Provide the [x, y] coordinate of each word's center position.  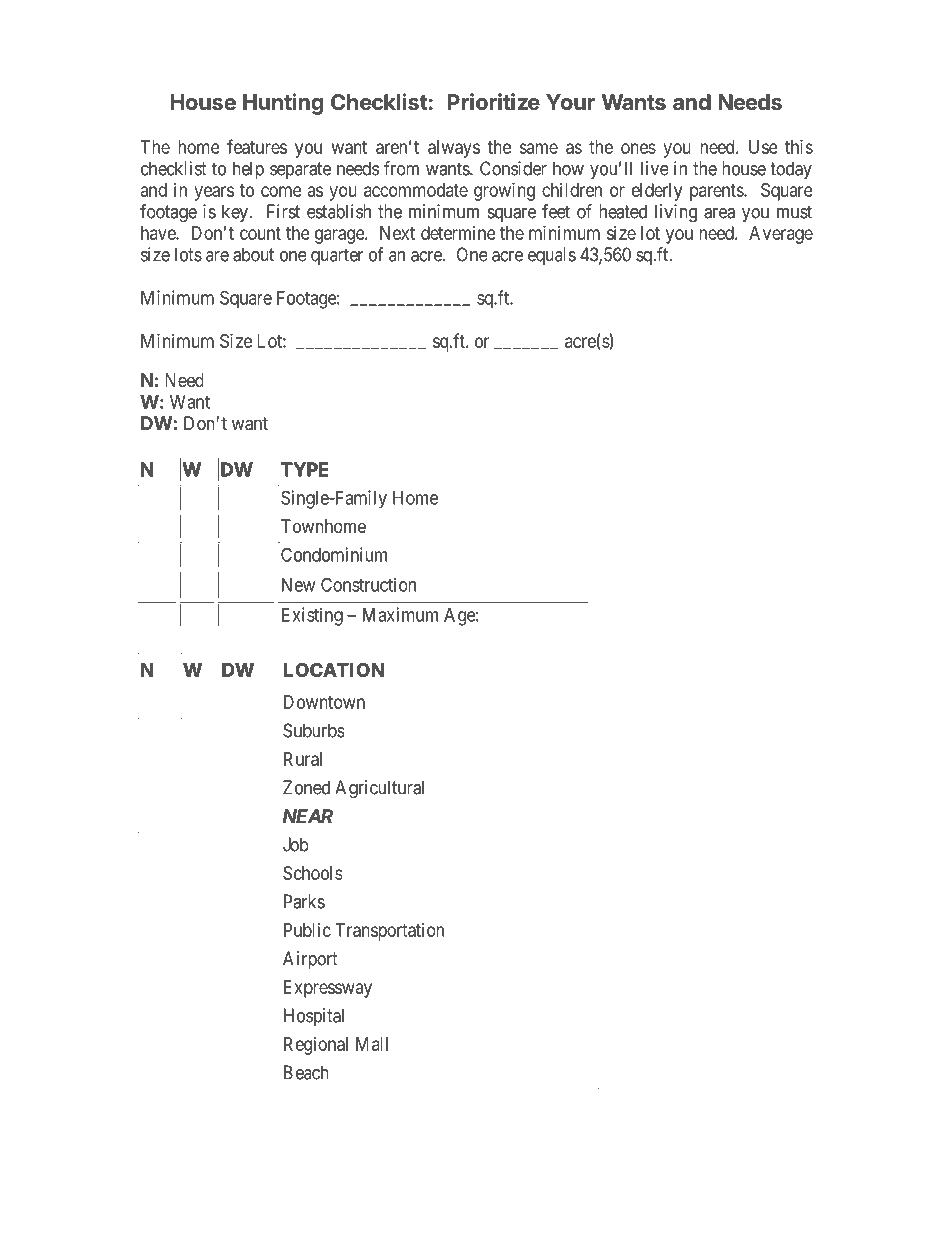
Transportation [390, 932]
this [799, 147]
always [454, 149]
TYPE [304, 469]
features [257, 146]
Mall [372, 1044]
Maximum [400, 614]
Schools [312, 873]
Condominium [334, 554]
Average [781, 235]
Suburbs [313, 730]
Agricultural [379, 789]
